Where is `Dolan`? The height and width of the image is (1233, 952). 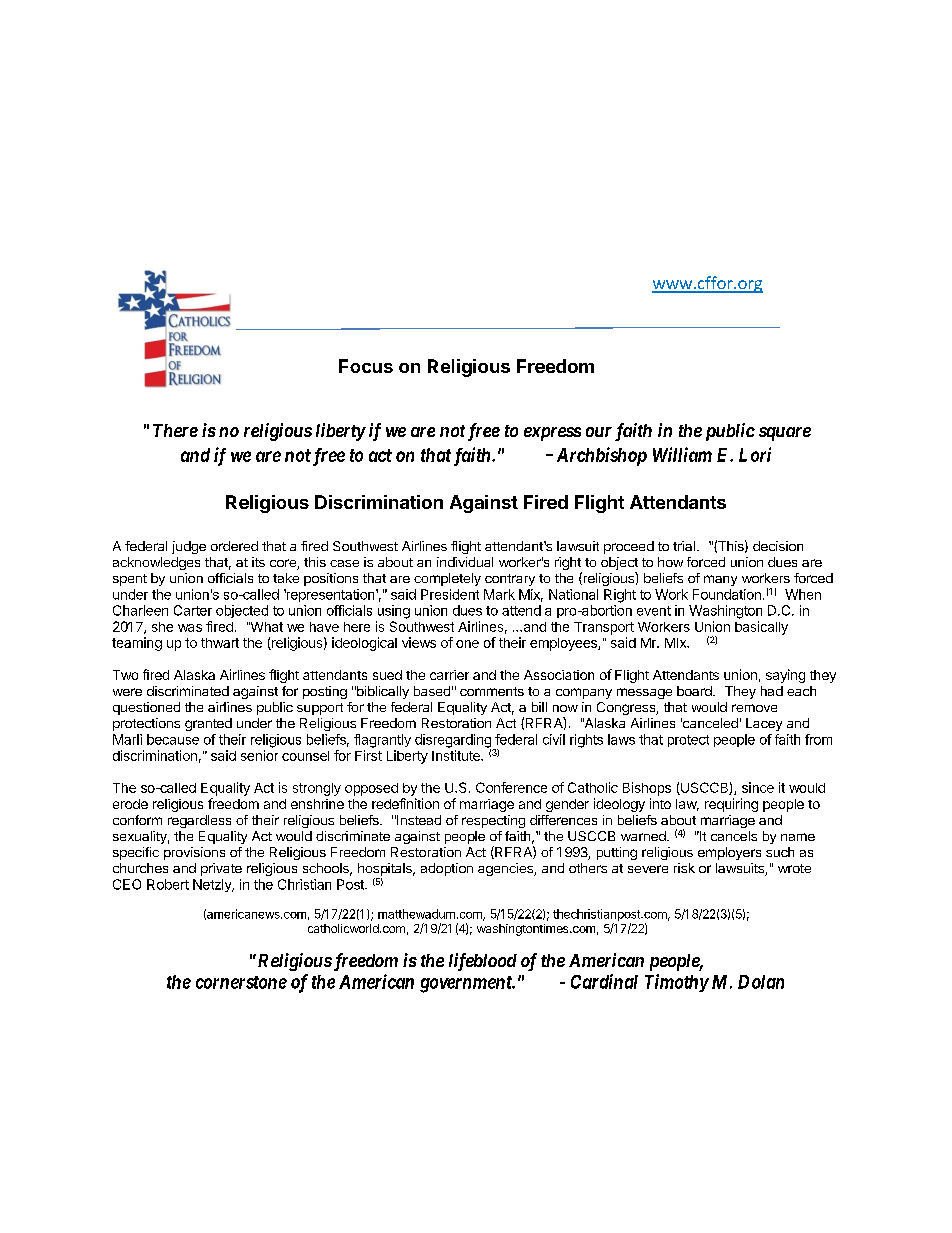
Dolan is located at coordinates (761, 982).
